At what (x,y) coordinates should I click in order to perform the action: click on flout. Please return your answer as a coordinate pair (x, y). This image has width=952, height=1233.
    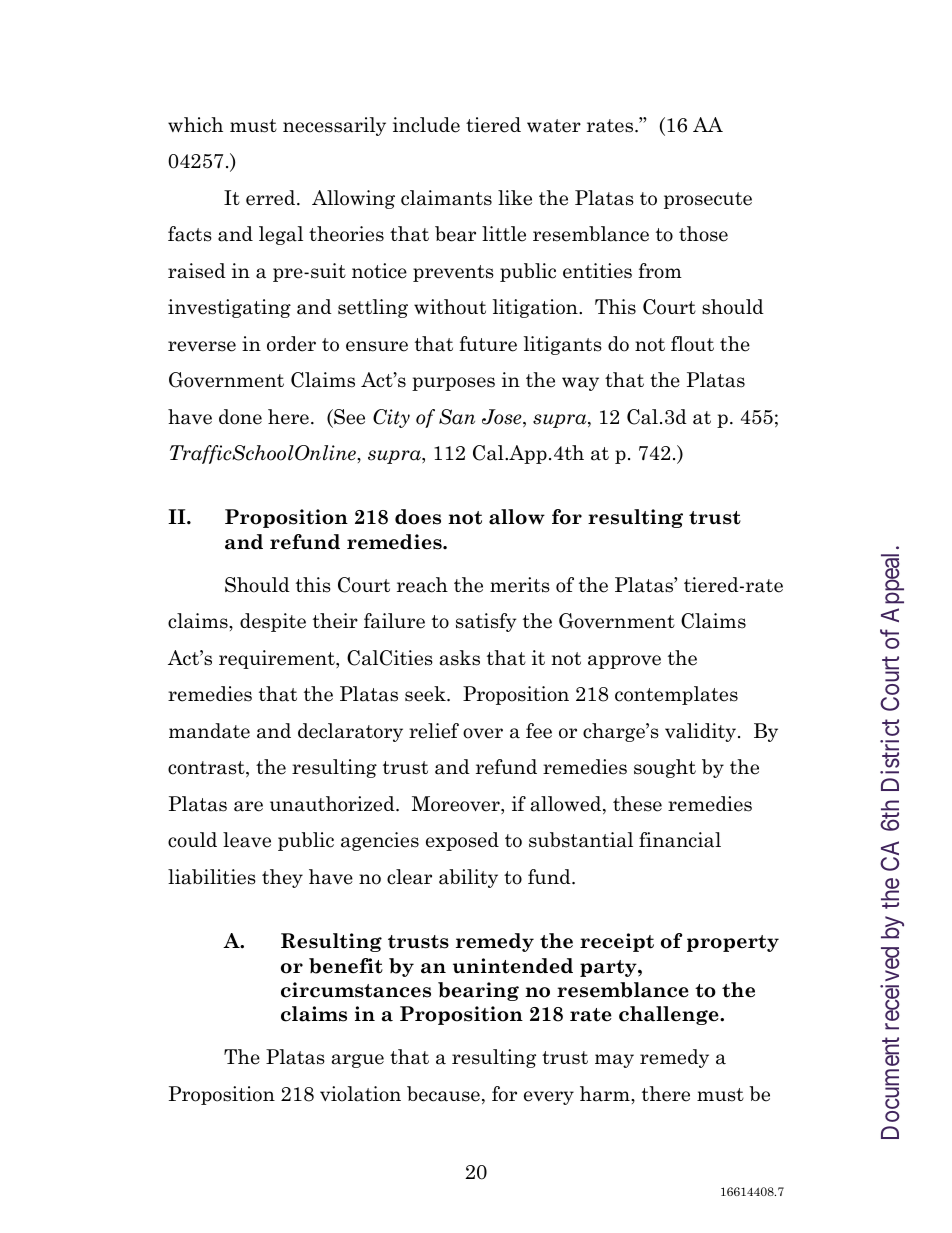
    Looking at the image, I should click on (692, 344).
